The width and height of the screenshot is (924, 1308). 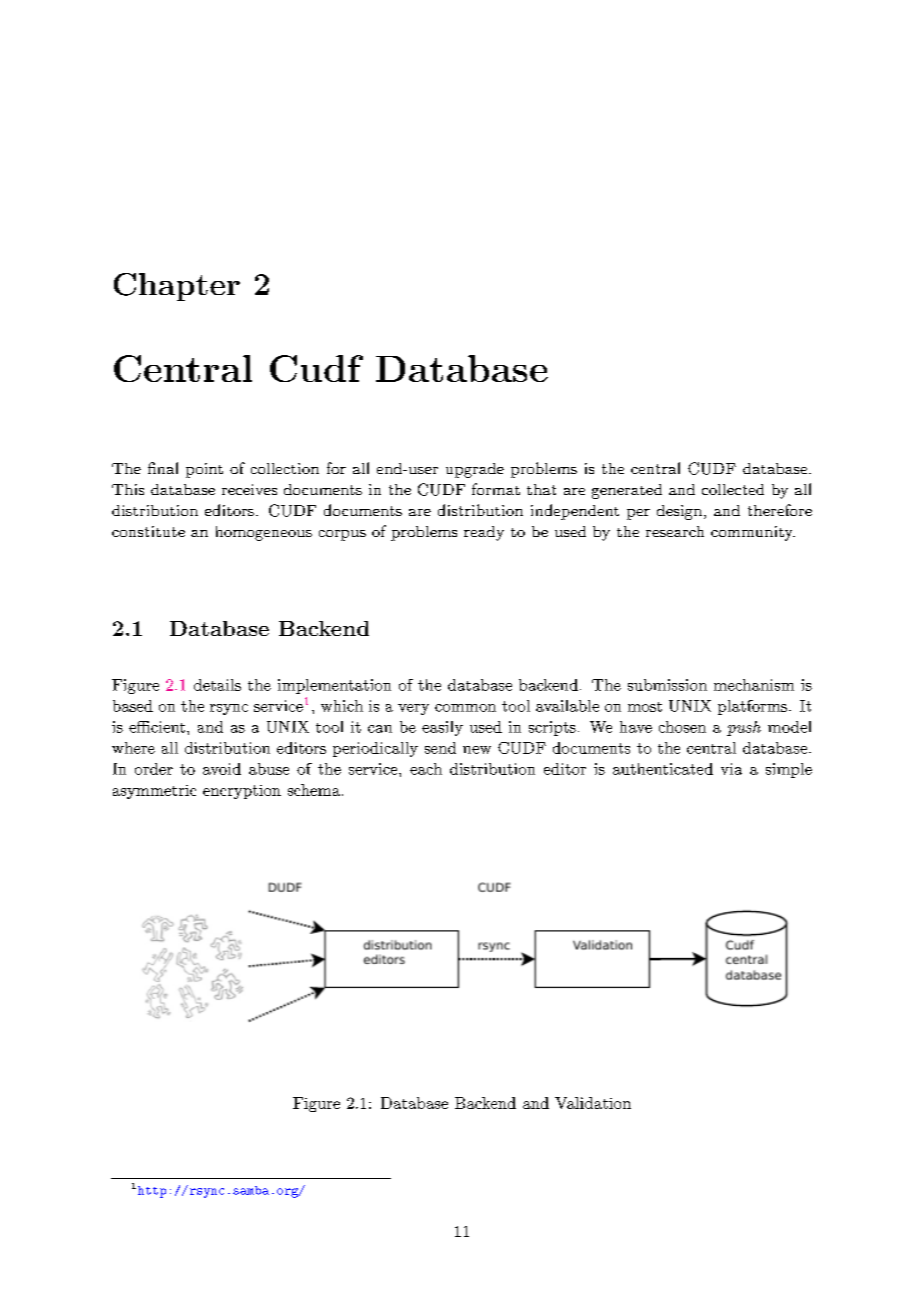 I want to click on schema, so click(x=314, y=790).
